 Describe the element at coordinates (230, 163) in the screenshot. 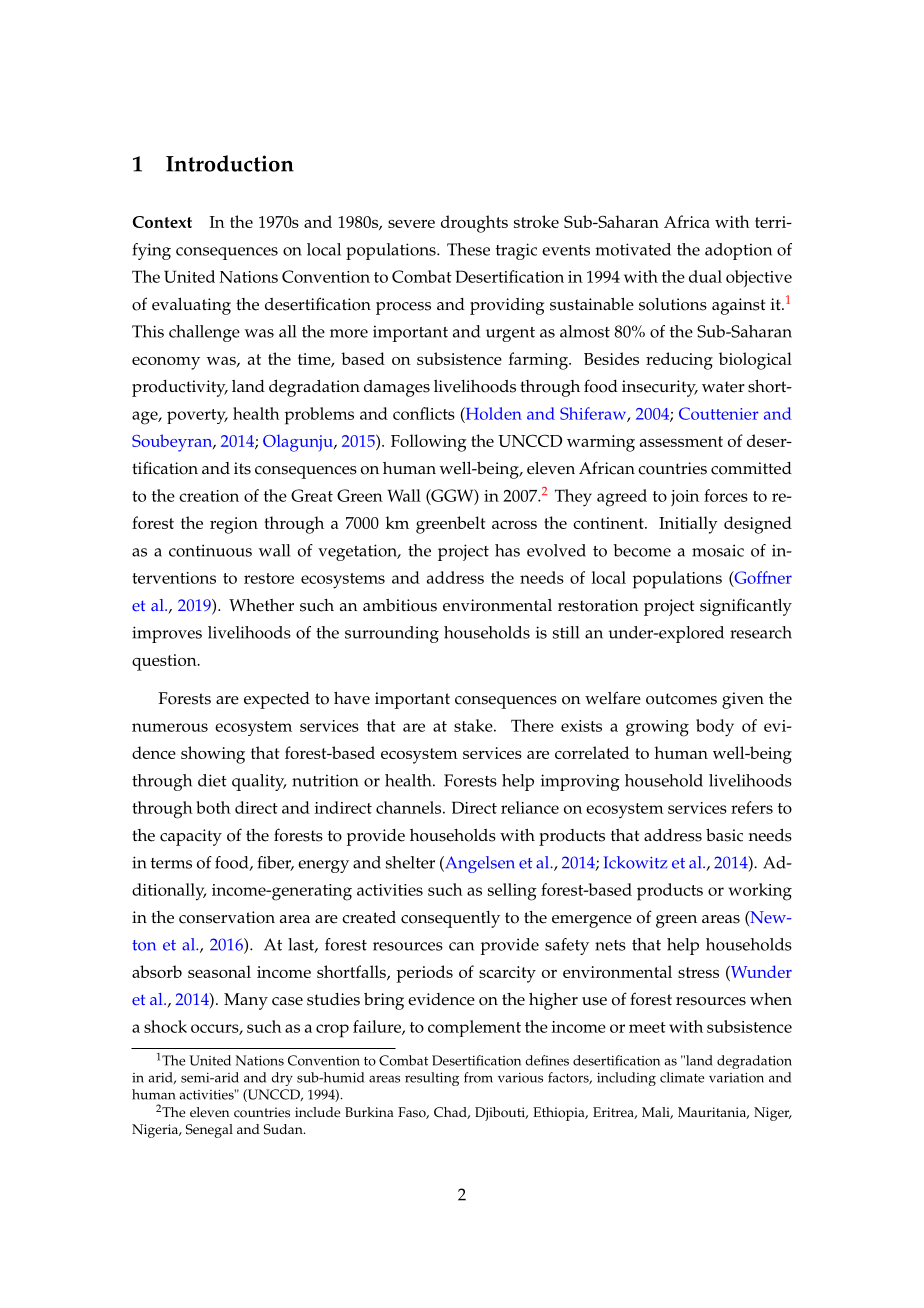

I see `Introduction` at that location.
